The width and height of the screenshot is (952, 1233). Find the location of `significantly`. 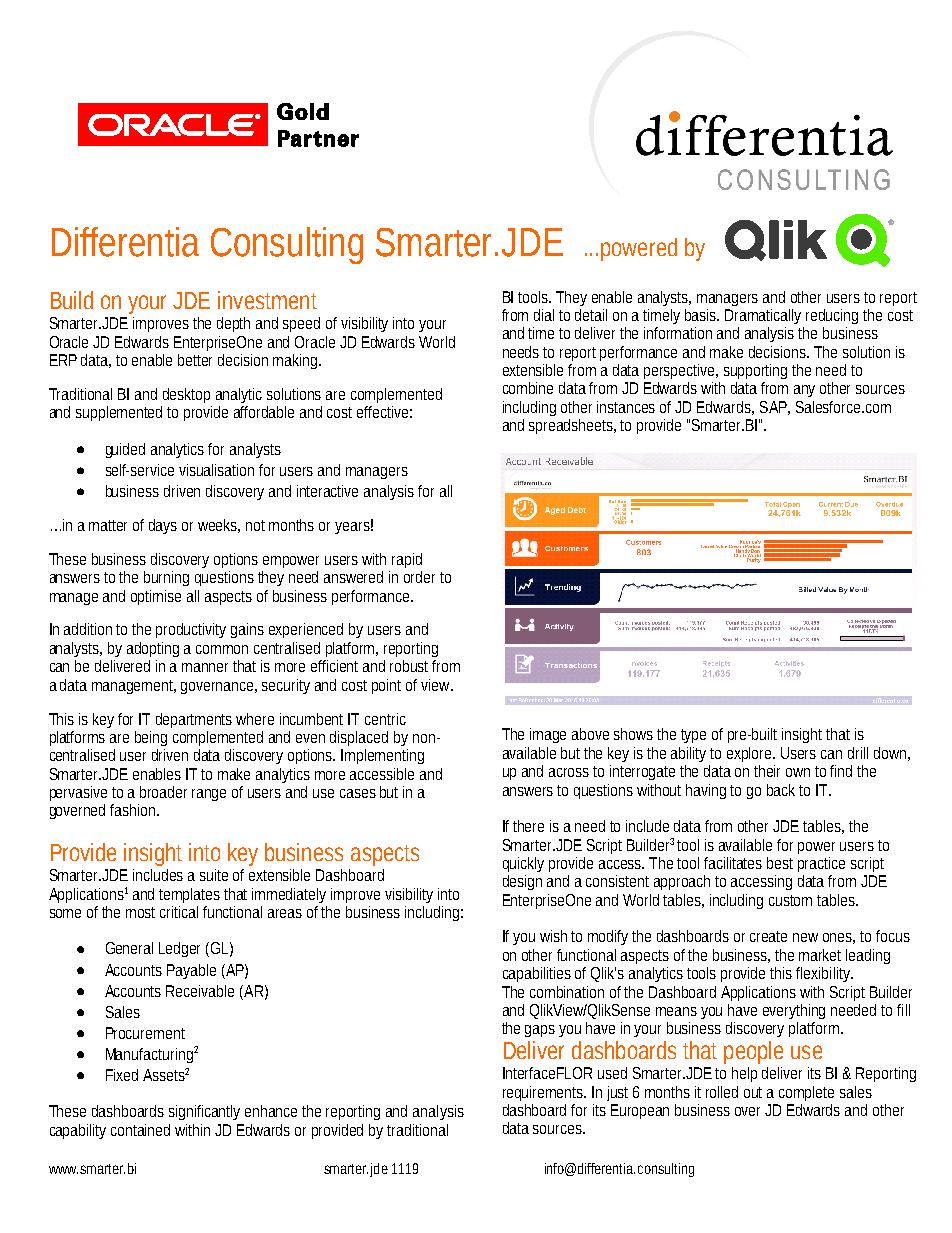

significantly is located at coordinates (204, 1112).
